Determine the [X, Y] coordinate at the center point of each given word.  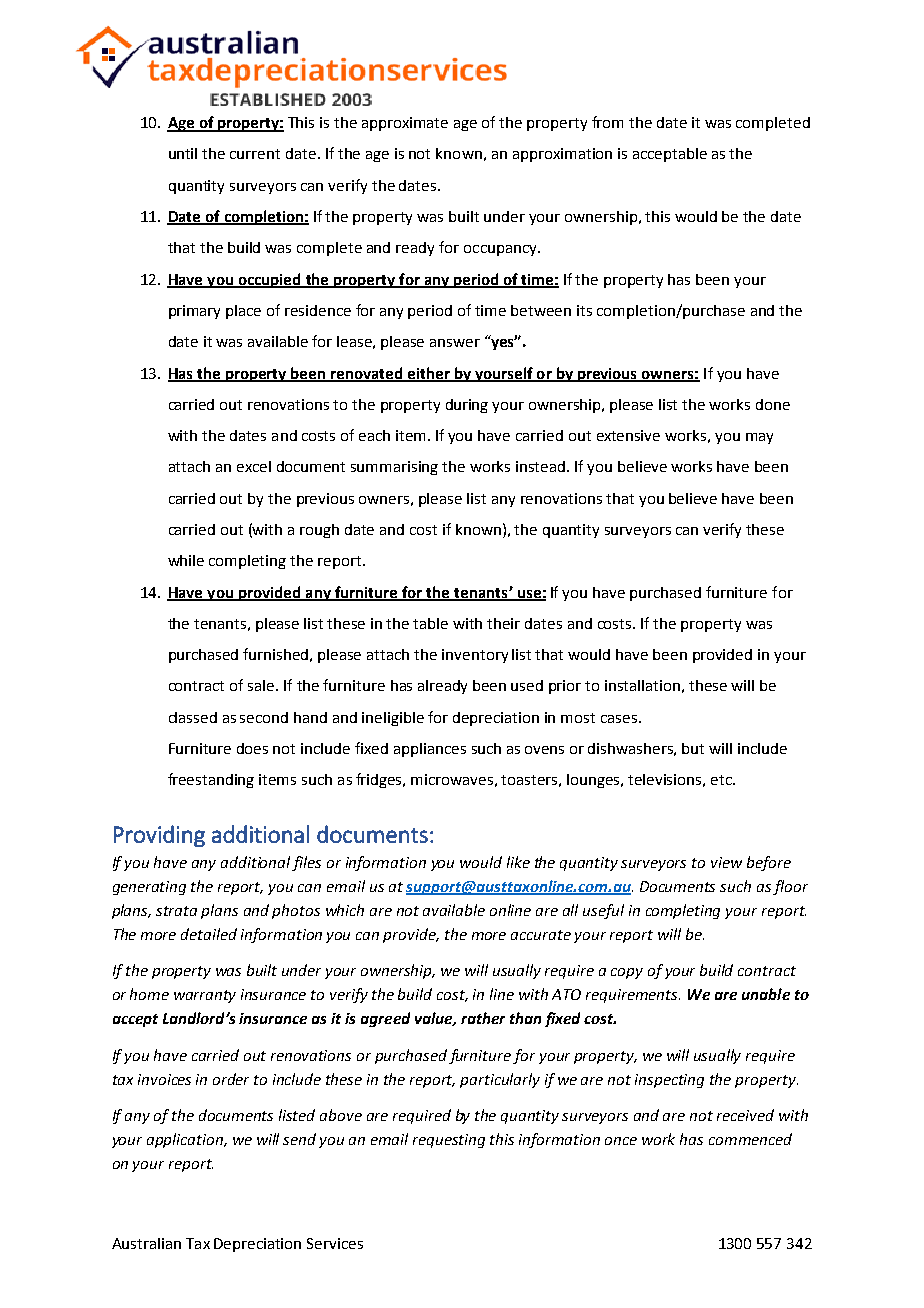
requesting [449, 1141]
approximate [405, 124]
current [255, 154]
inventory [475, 656]
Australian [146, 1243]
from [607, 122]
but [693, 748]
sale [262, 685]
